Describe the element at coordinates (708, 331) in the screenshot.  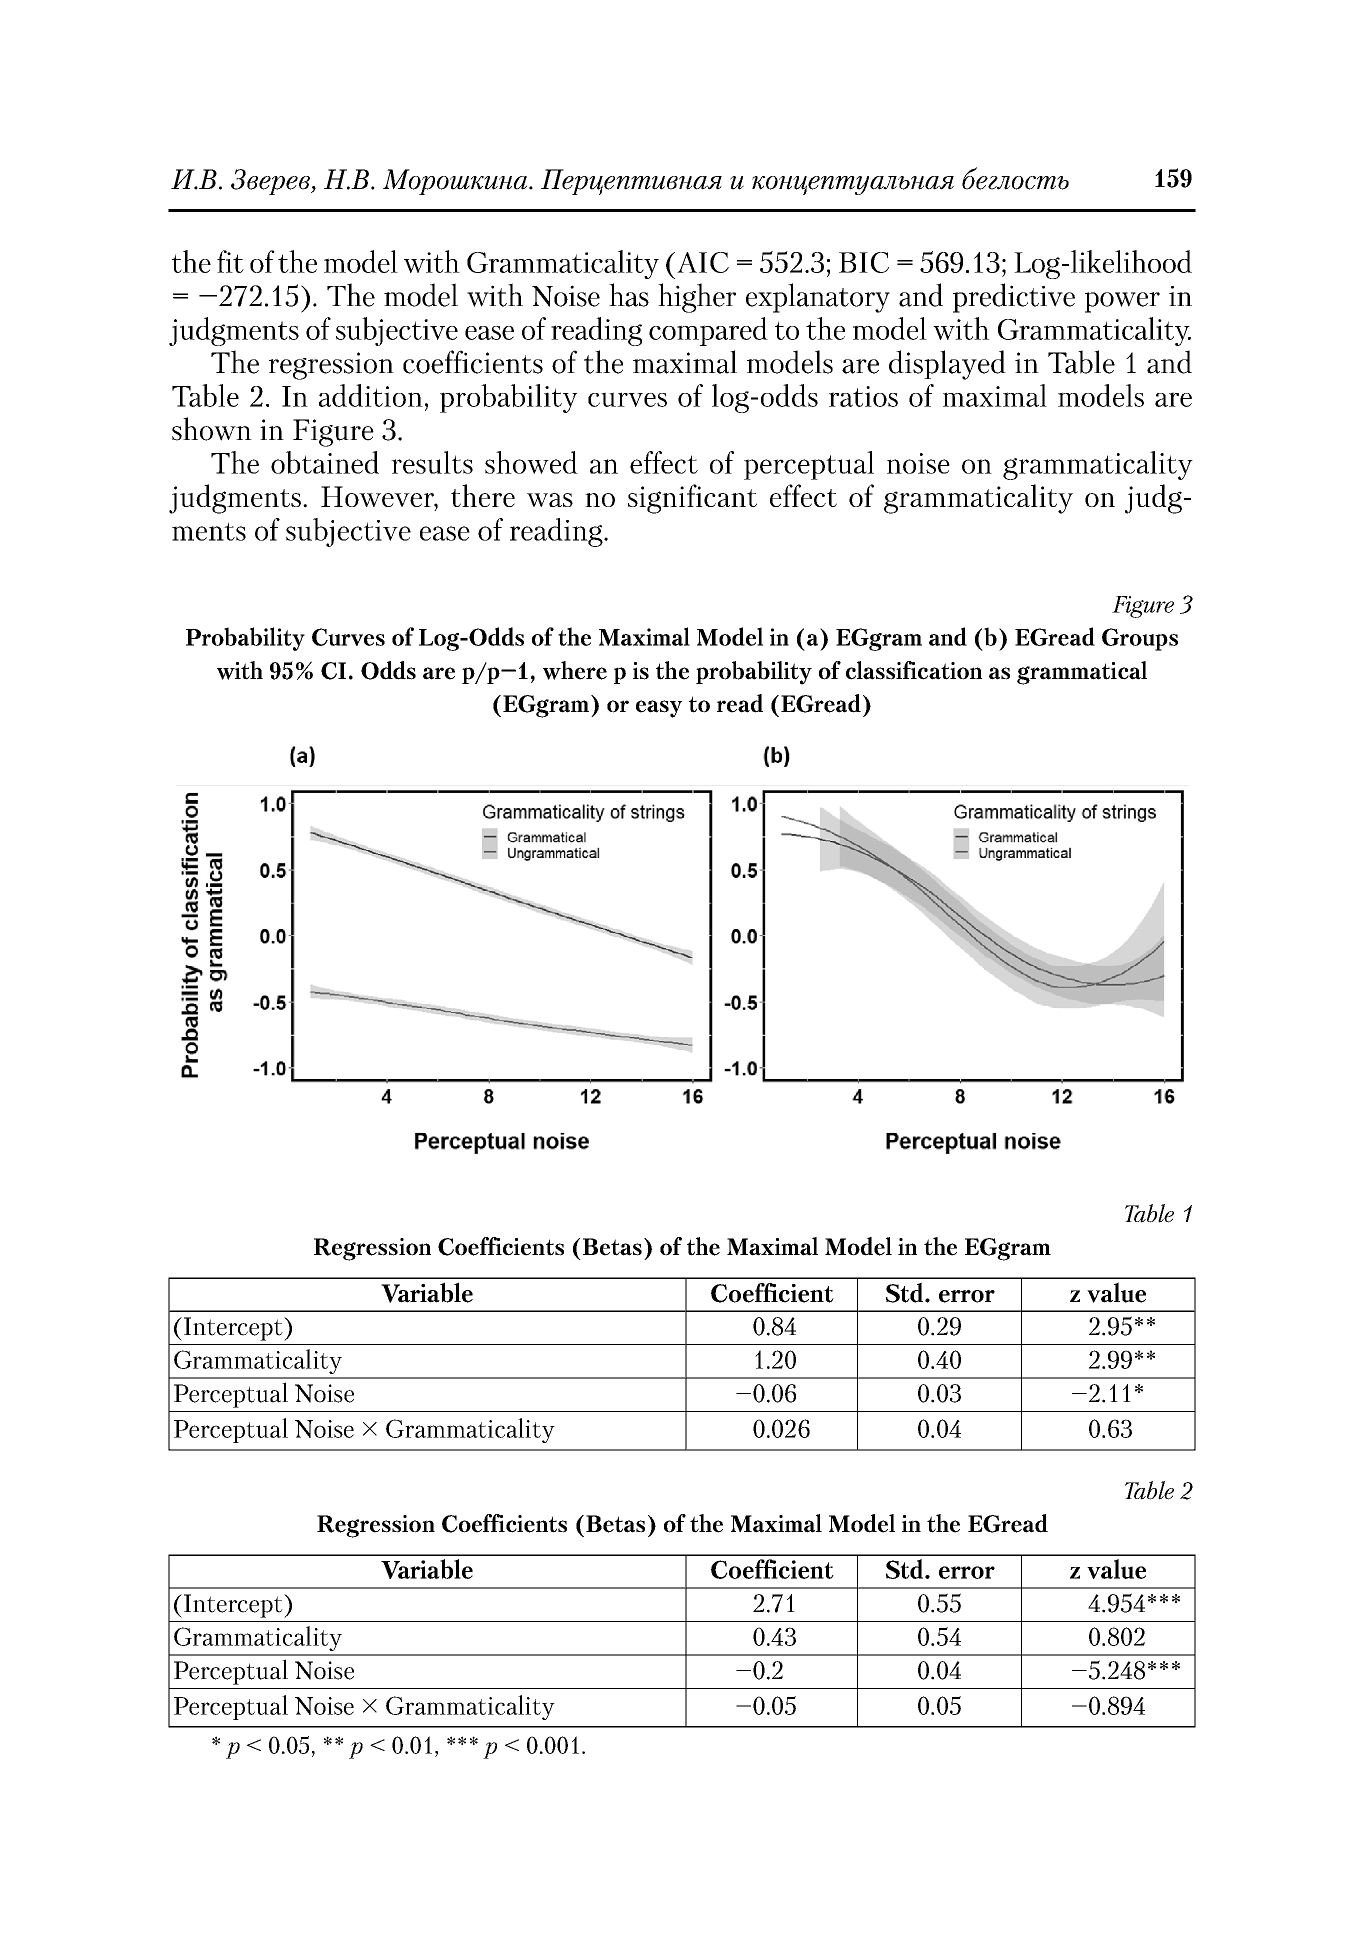
I see `compared` at that location.
